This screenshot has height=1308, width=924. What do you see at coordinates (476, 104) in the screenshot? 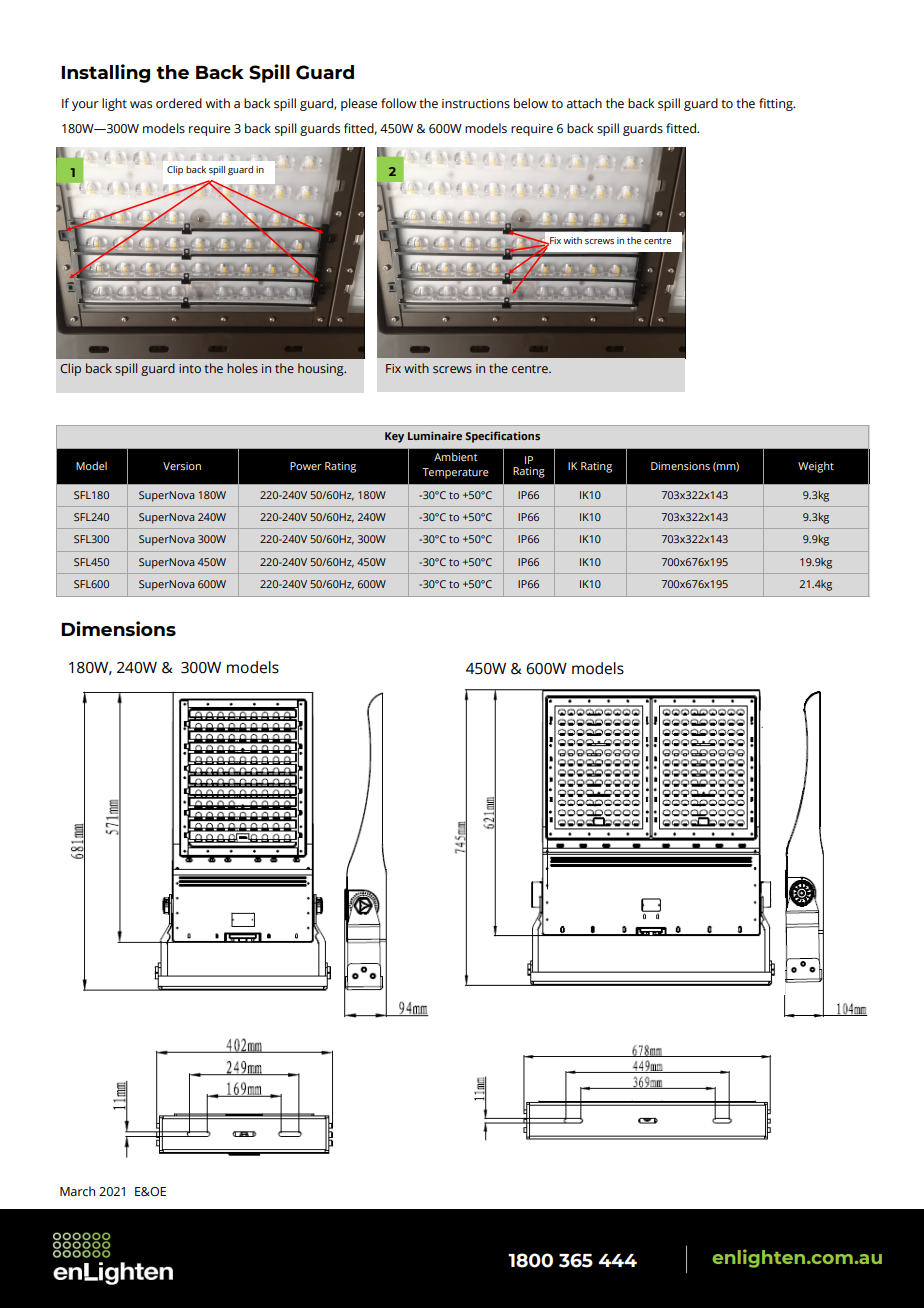
I see `instructions` at bounding box center [476, 104].
